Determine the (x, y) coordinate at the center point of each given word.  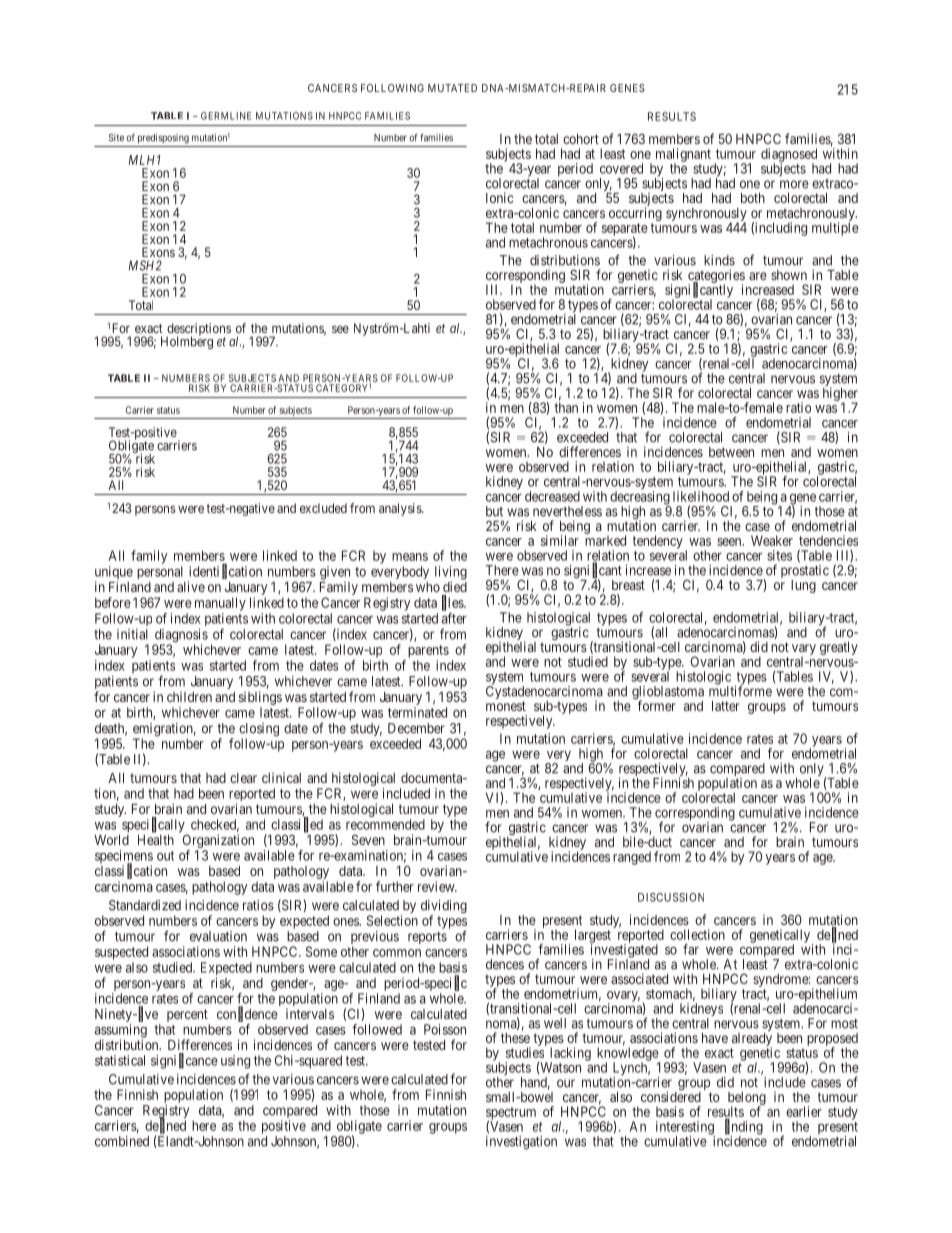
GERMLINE (226, 116)
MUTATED (452, 88)
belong (747, 1100)
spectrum (511, 1114)
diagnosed (789, 156)
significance (184, 1061)
